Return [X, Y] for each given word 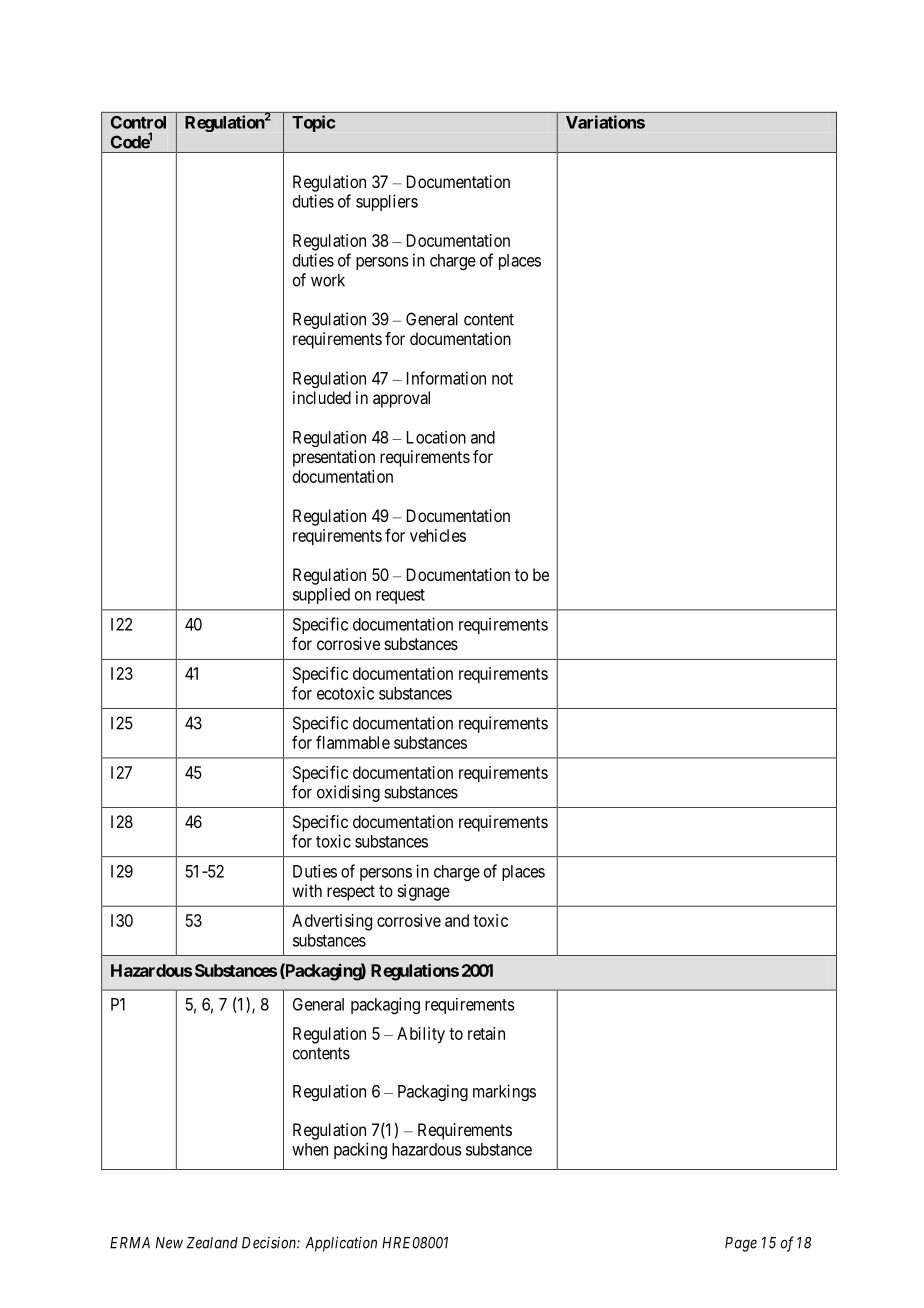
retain [486, 1033]
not [502, 379]
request [400, 596]
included [322, 397]
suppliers [387, 202]
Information [446, 378]
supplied [321, 595]
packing [360, 1150]
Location [436, 437]
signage [424, 892]
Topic [313, 123]
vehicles [438, 535]
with [307, 890]
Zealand [212, 1243]
